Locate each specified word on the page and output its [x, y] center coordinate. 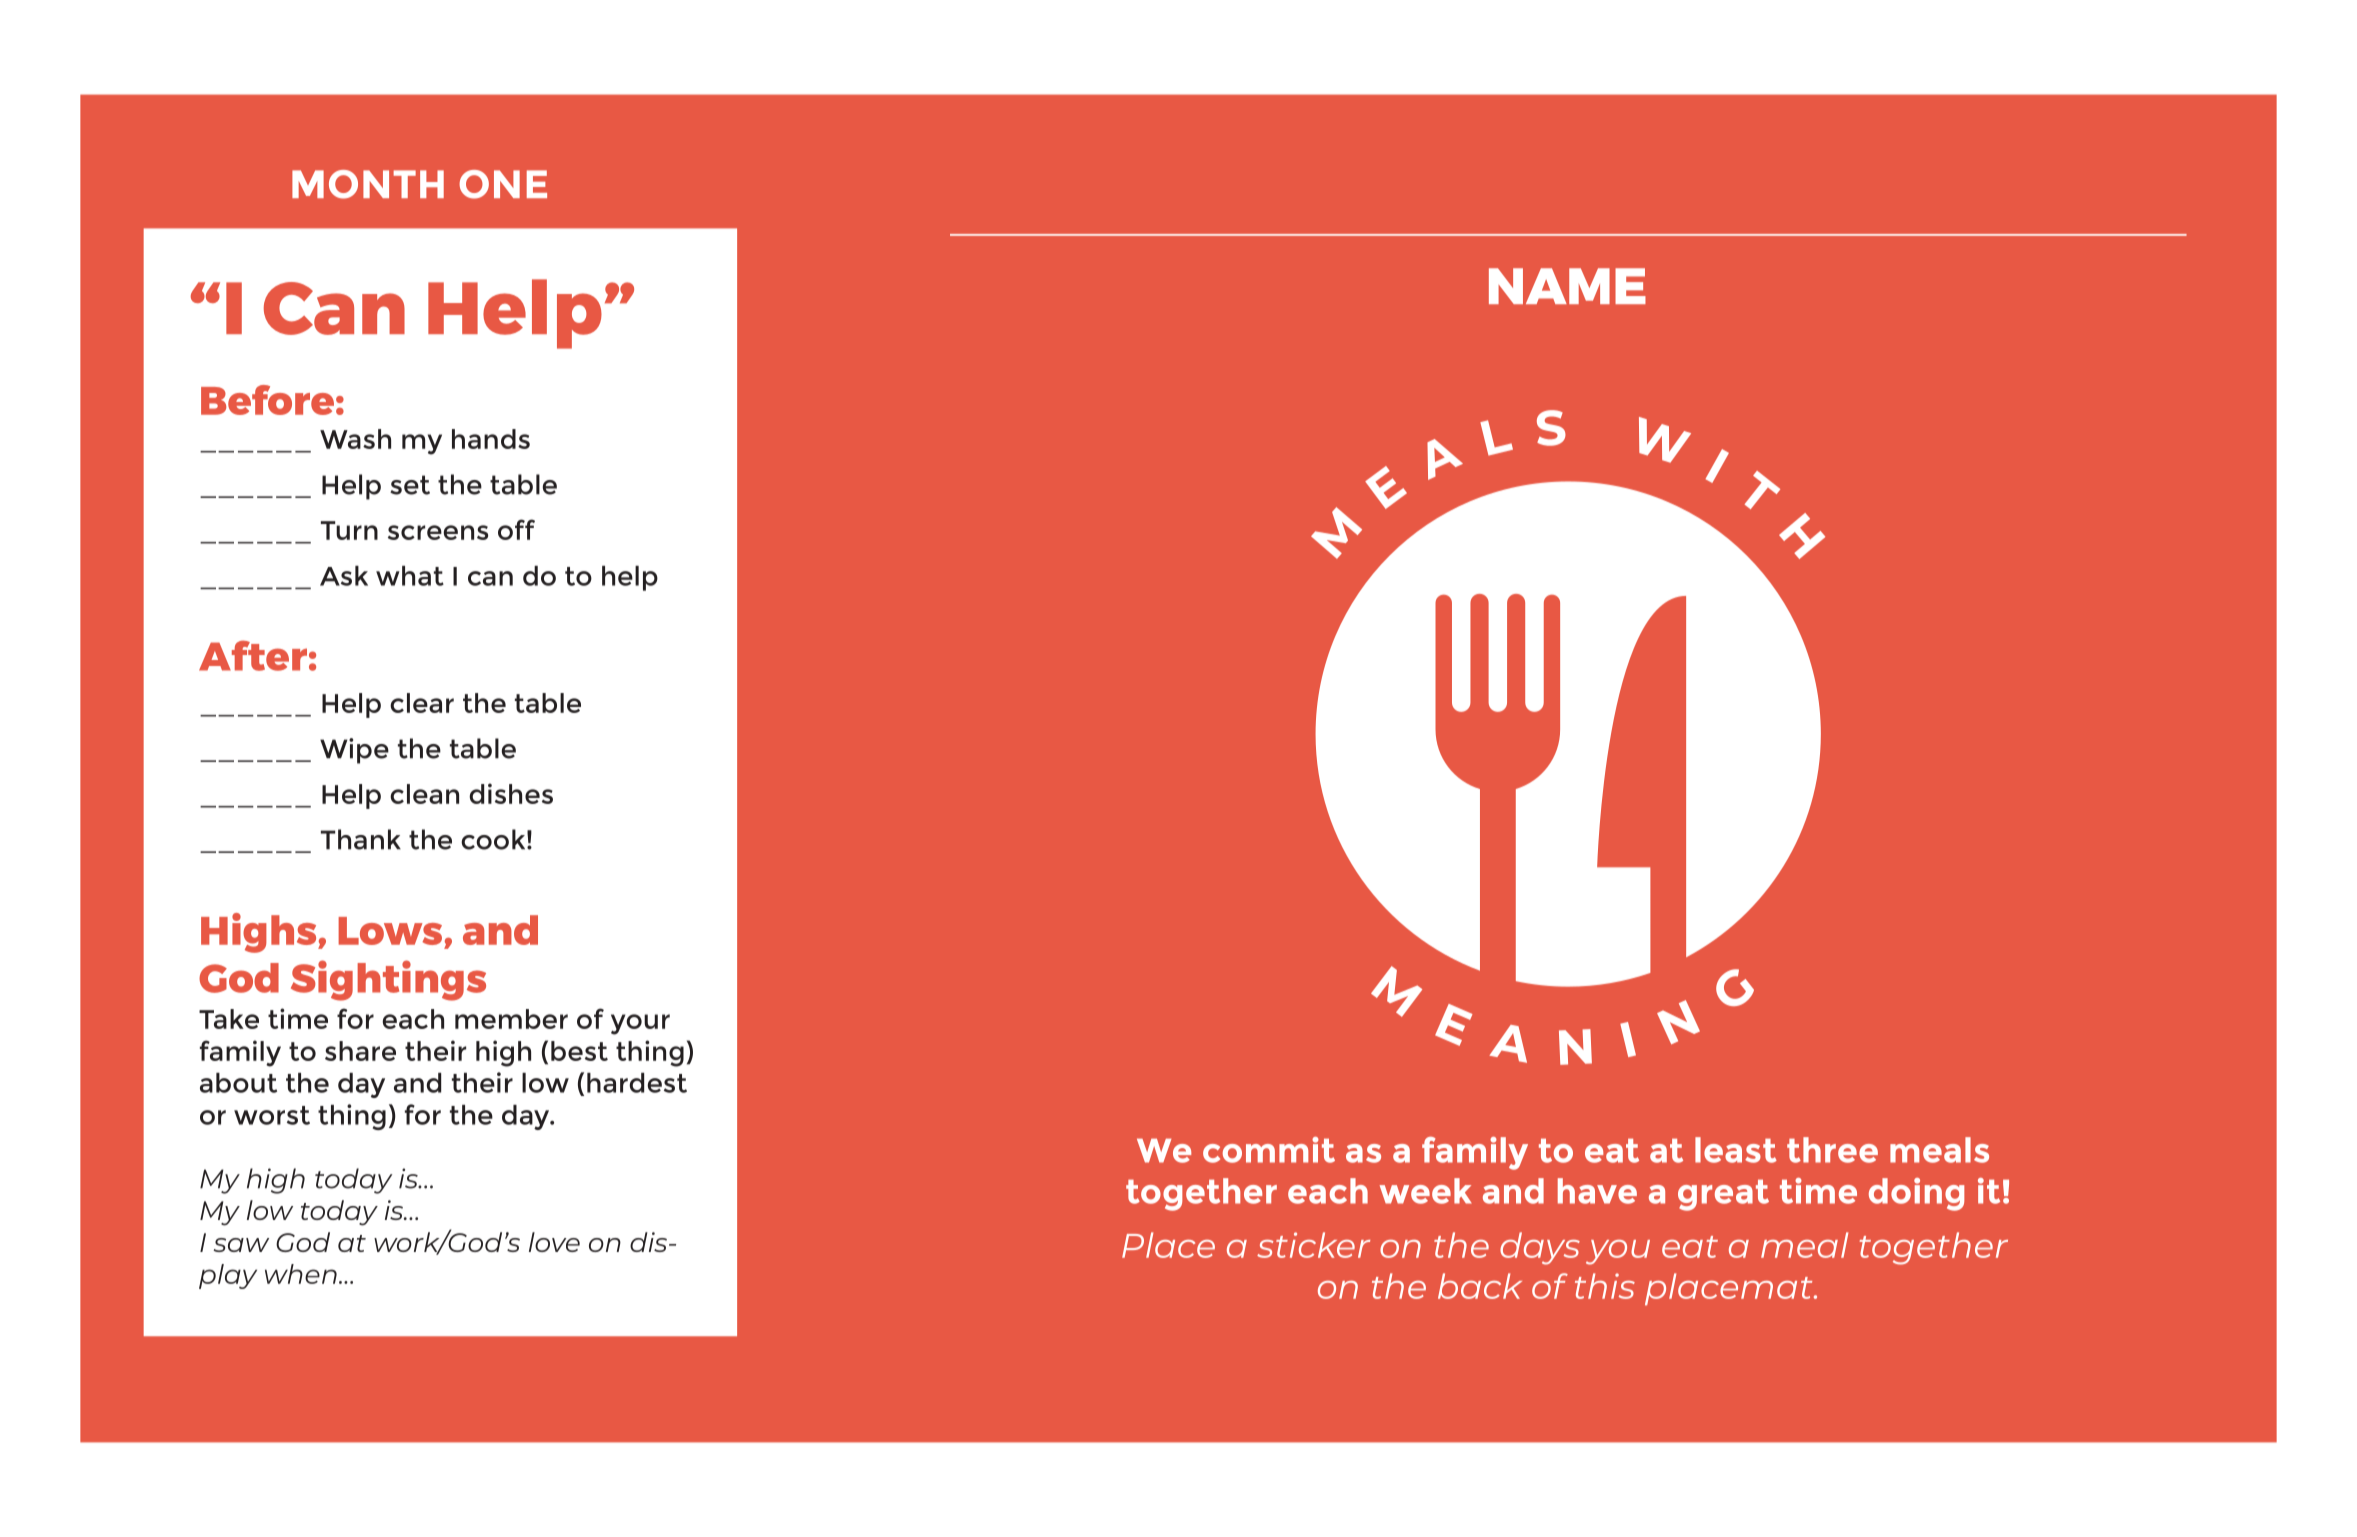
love [554, 1242]
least [1736, 1150]
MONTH [368, 184]
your [640, 1024]
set [410, 485]
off [516, 529]
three [1832, 1150]
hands [491, 439]
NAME [1567, 286]
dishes [511, 793]
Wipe [354, 751]
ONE [503, 184]
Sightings [388, 980]
